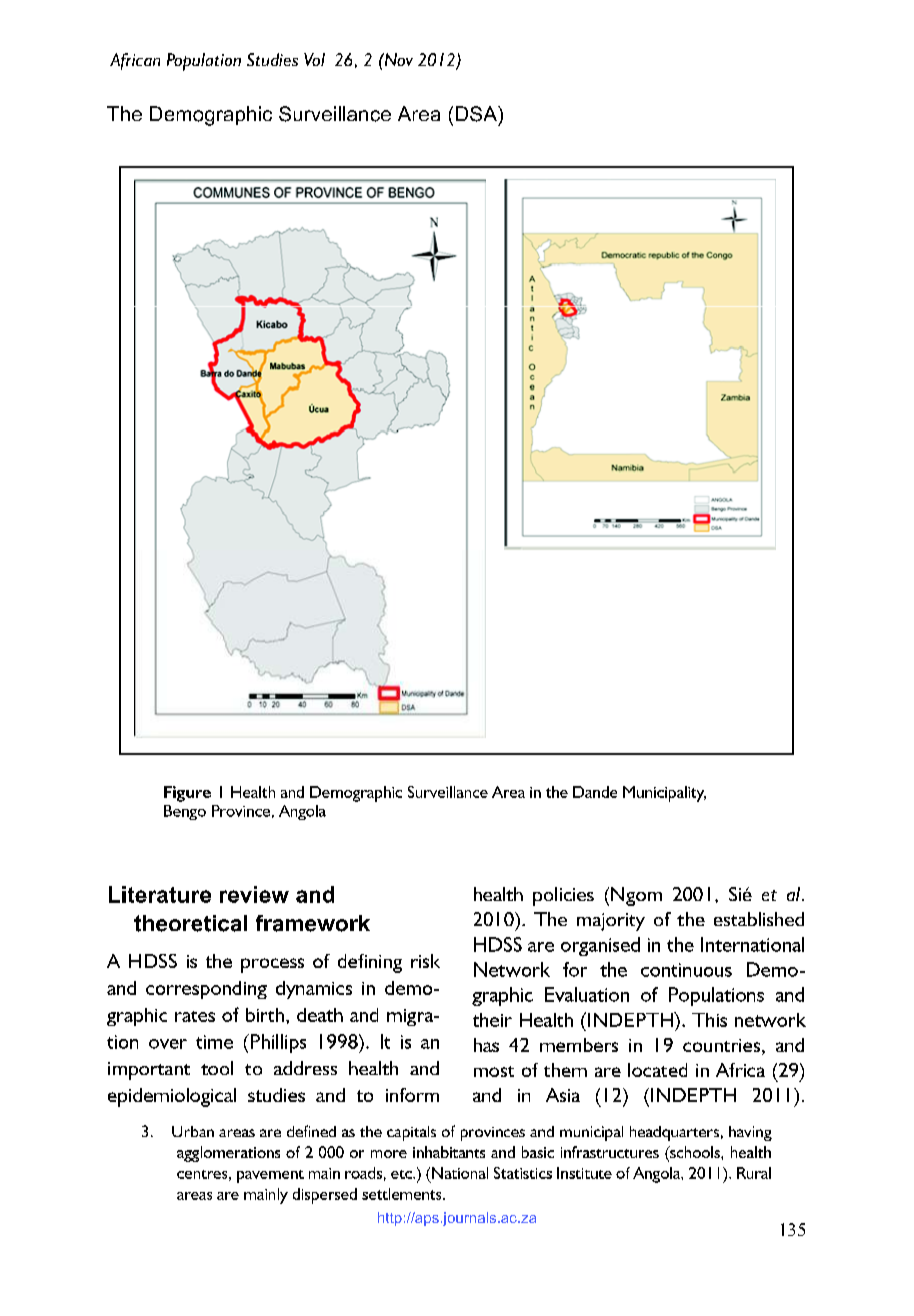 This screenshot has width=914, height=1316. I want to click on DSA, so click(478, 115).
